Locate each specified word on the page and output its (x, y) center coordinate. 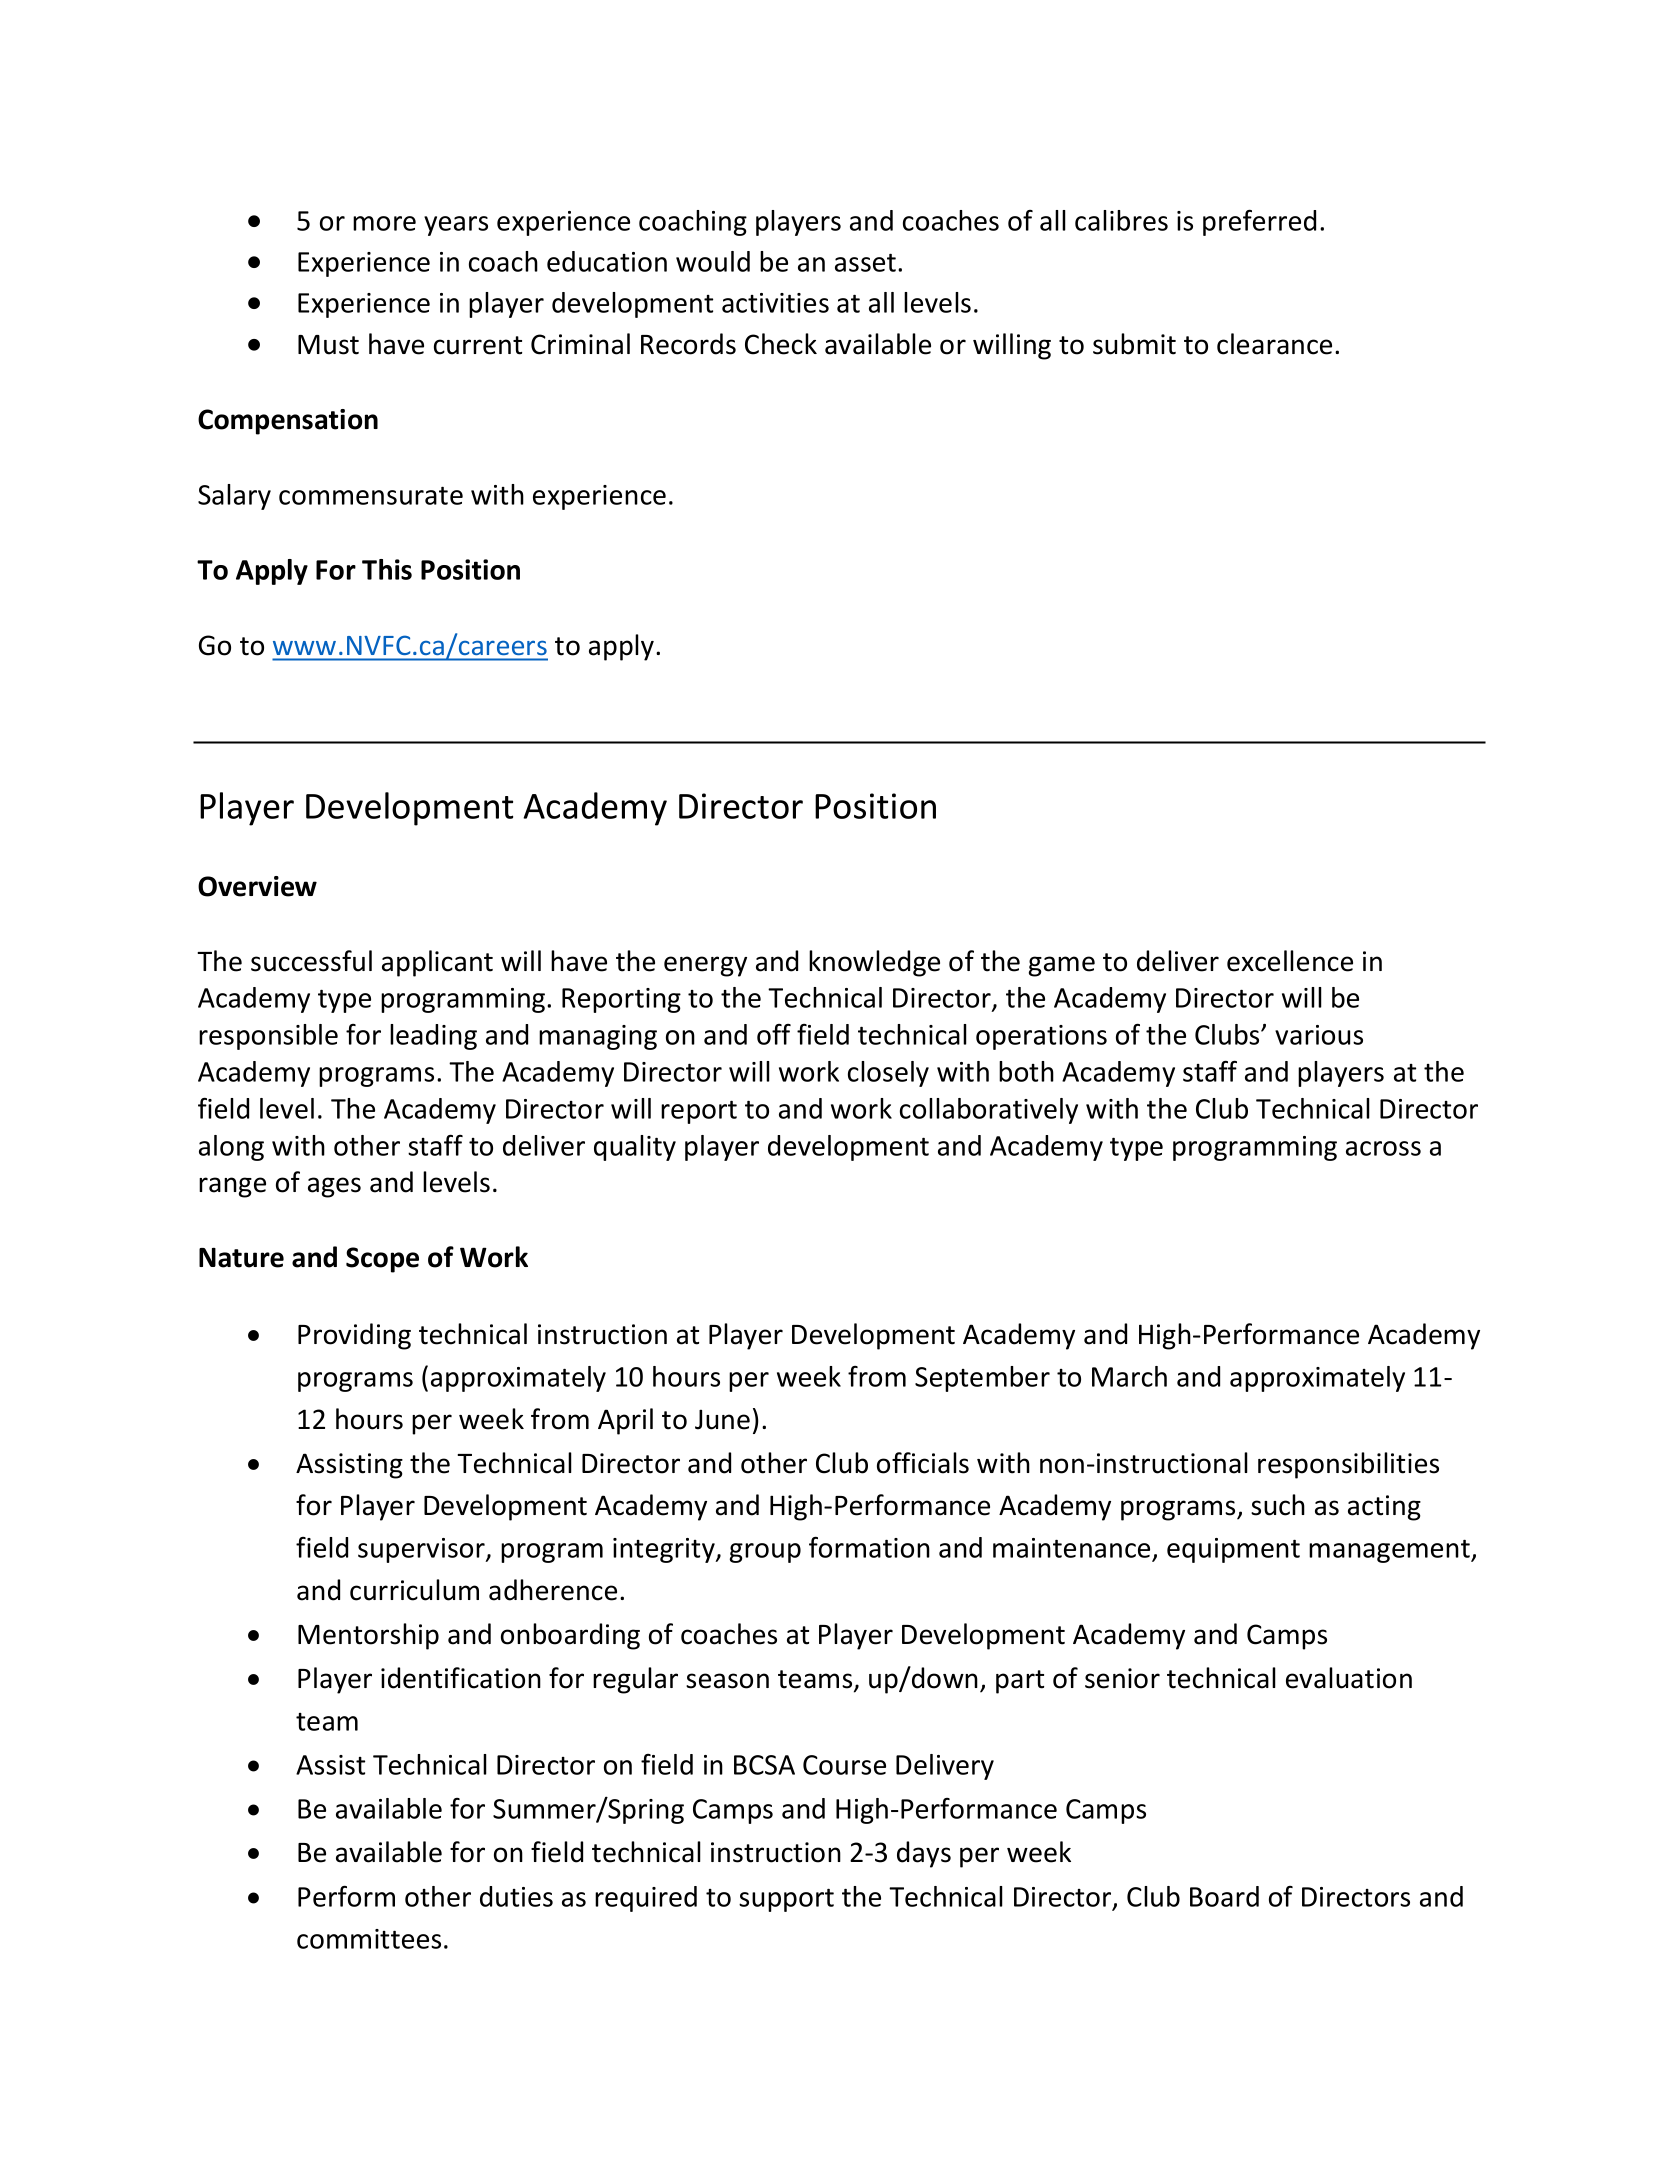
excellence (1290, 961)
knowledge (874, 963)
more (384, 223)
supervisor (422, 1550)
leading (433, 1037)
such (1278, 1505)
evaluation (1349, 1678)
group (765, 1553)
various (1319, 1035)
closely (888, 1074)
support (786, 1900)
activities (775, 303)
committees (369, 1939)
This (387, 569)
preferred (1259, 223)
